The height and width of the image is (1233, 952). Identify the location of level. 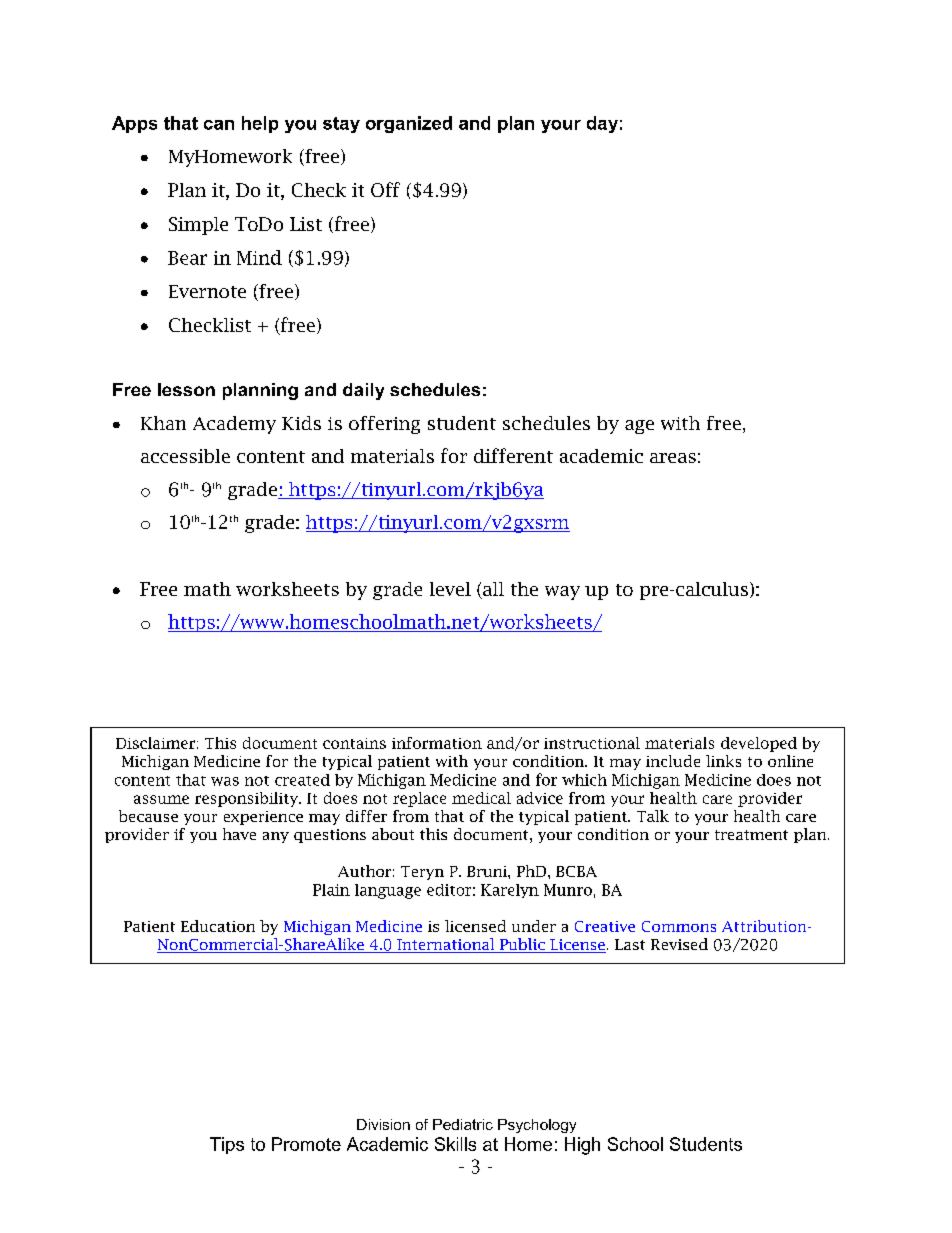
(450, 589).
